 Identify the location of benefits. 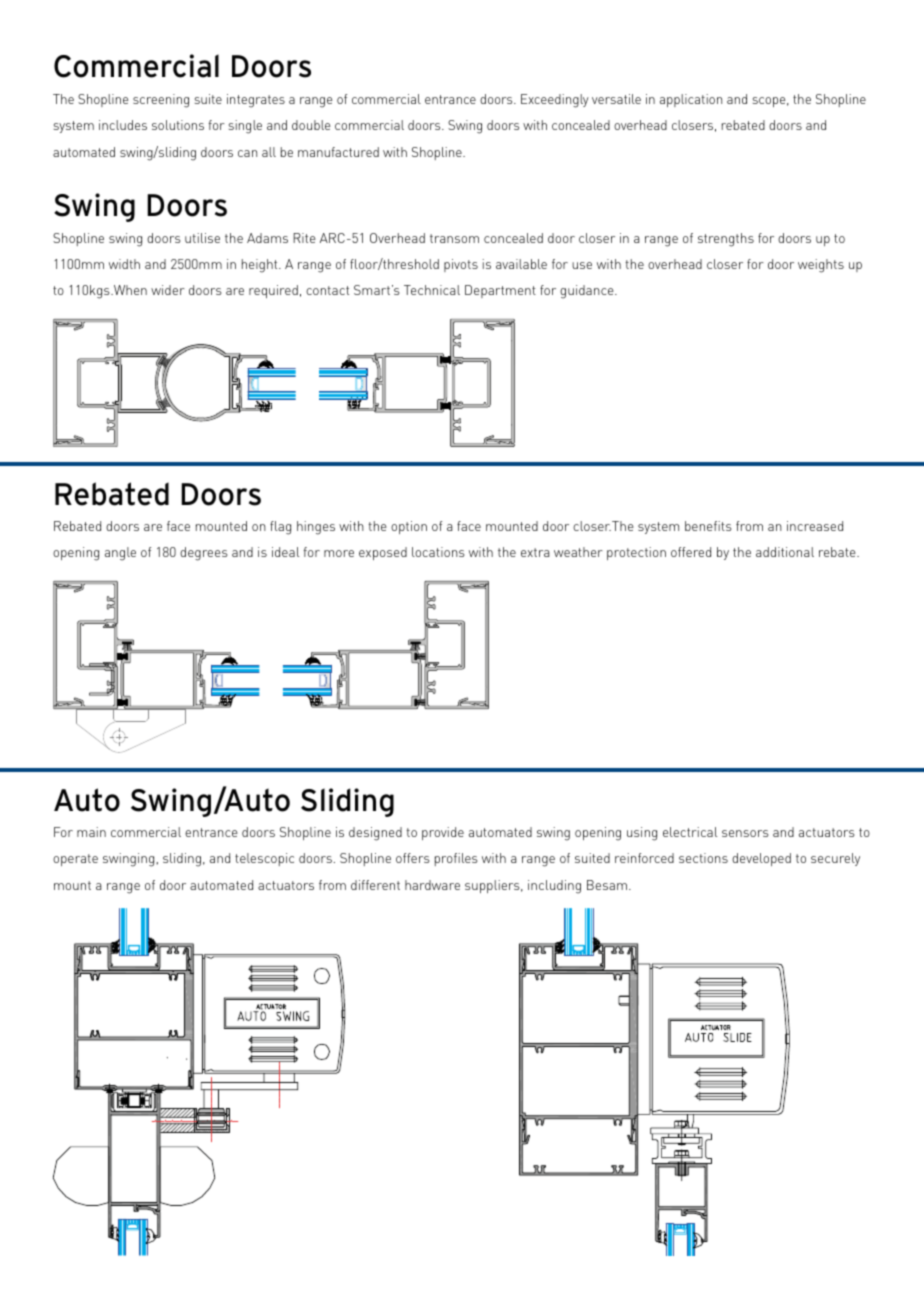
(708, 526).
